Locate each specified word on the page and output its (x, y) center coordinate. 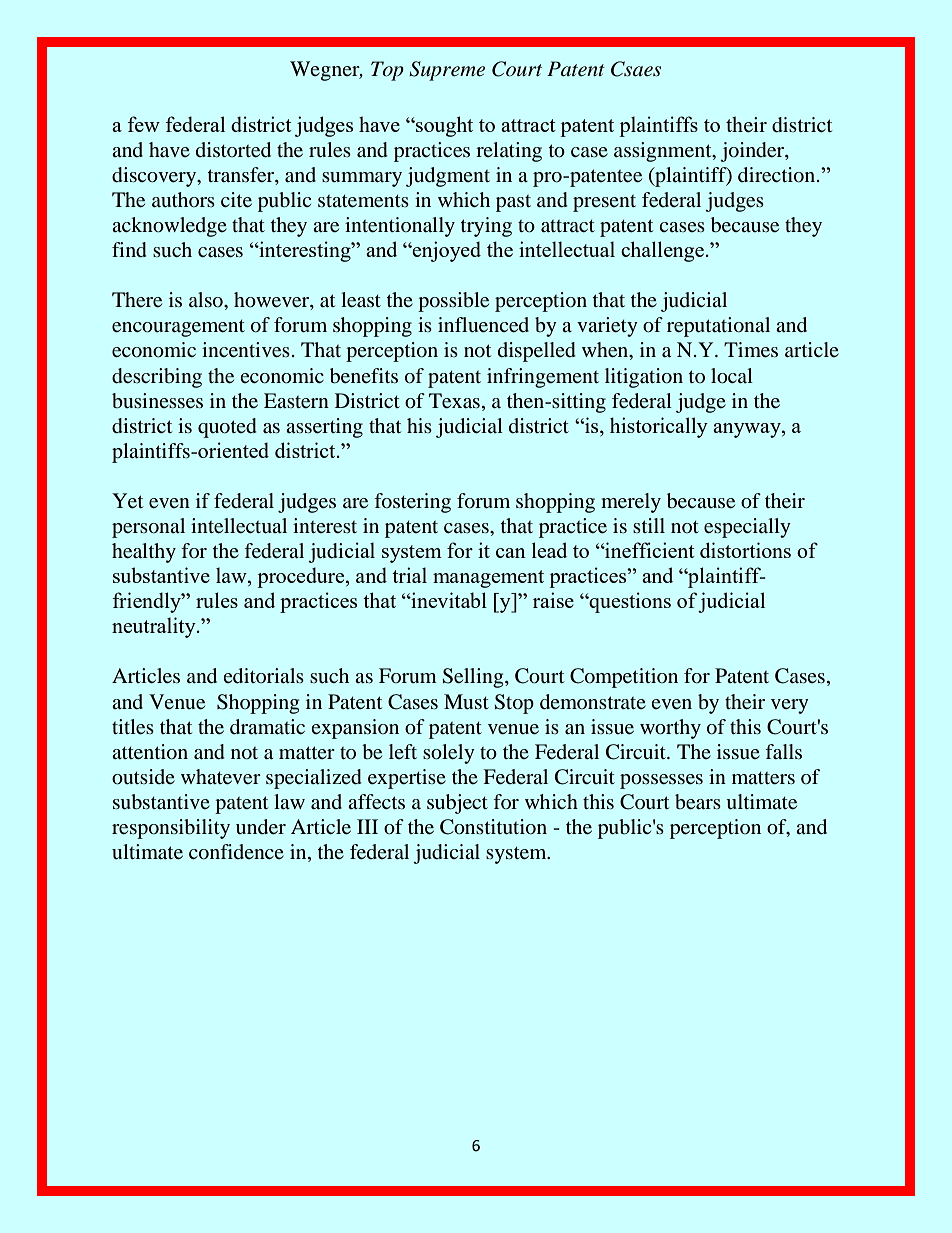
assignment (664, 152)
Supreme (447, 71)
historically (659, 427)
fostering (412, 503)
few (144, 124)
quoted (227, 428)
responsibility (171, 829)
